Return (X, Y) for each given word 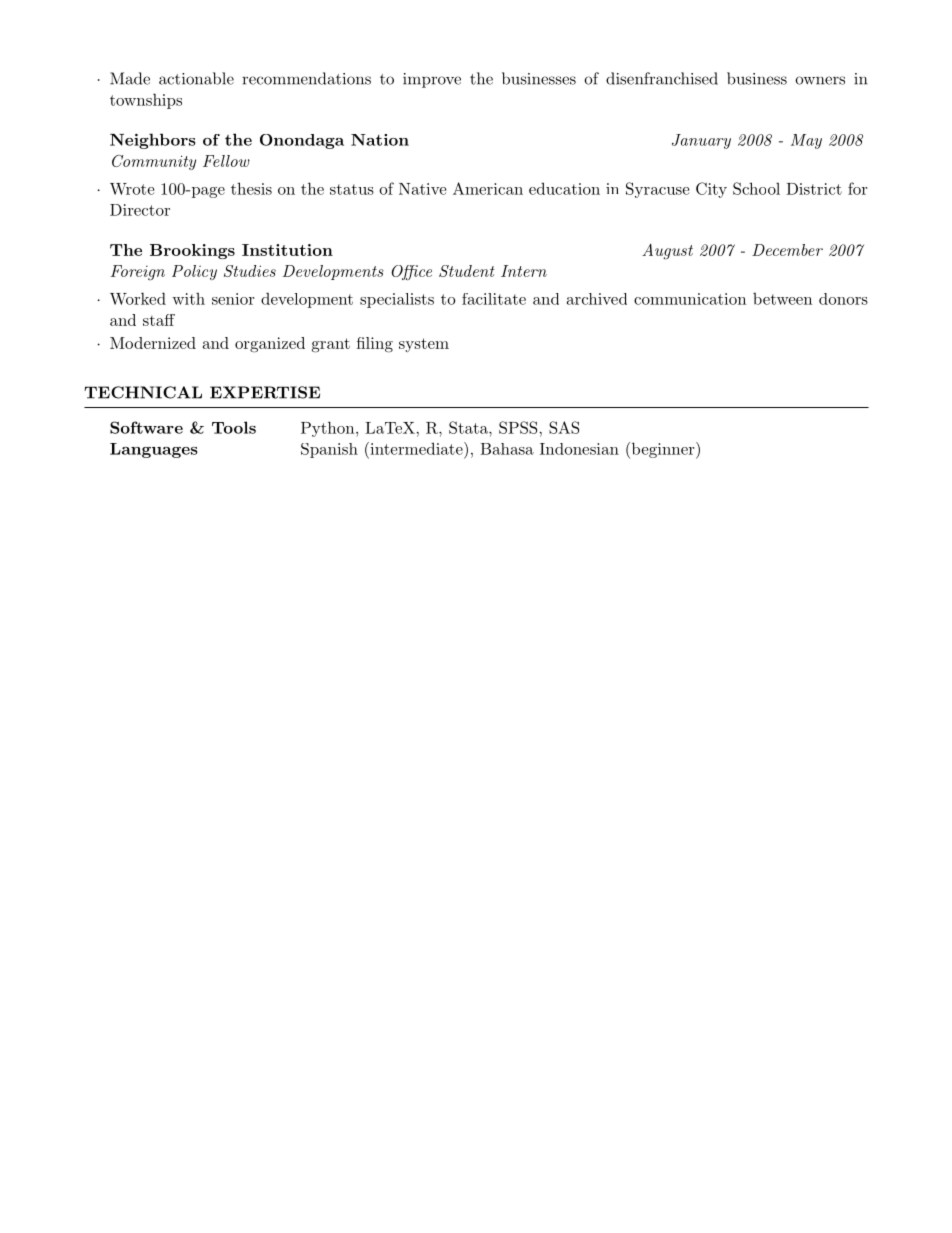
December (787, 250)
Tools (234, 427)
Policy (194, 272)
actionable (196, 78)
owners (820, 80)
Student (467, 271)
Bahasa (507, 449)
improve (432, 80)
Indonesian (579, 449)
